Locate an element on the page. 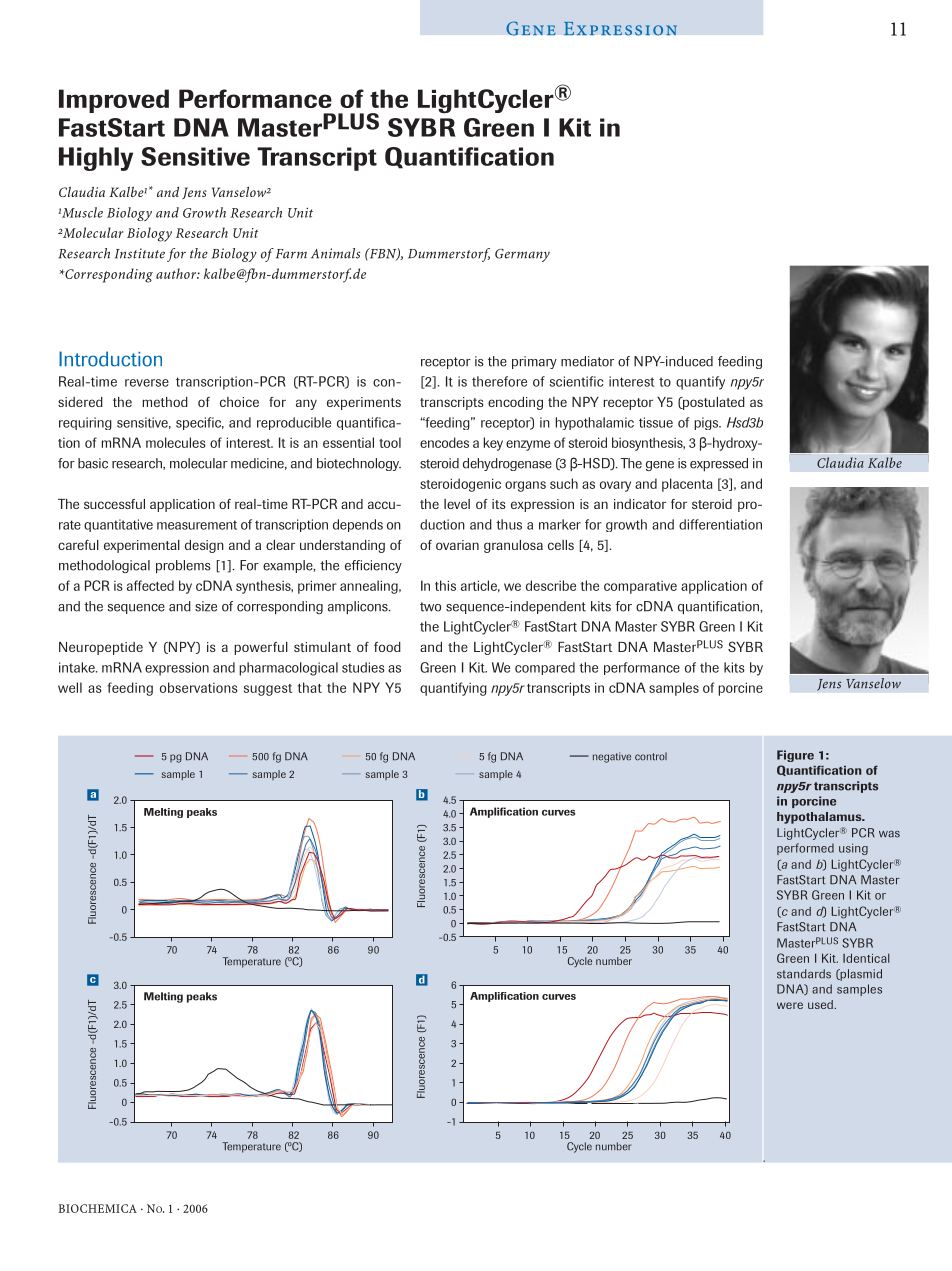  ovarian is located at coordinates (457, 545).
